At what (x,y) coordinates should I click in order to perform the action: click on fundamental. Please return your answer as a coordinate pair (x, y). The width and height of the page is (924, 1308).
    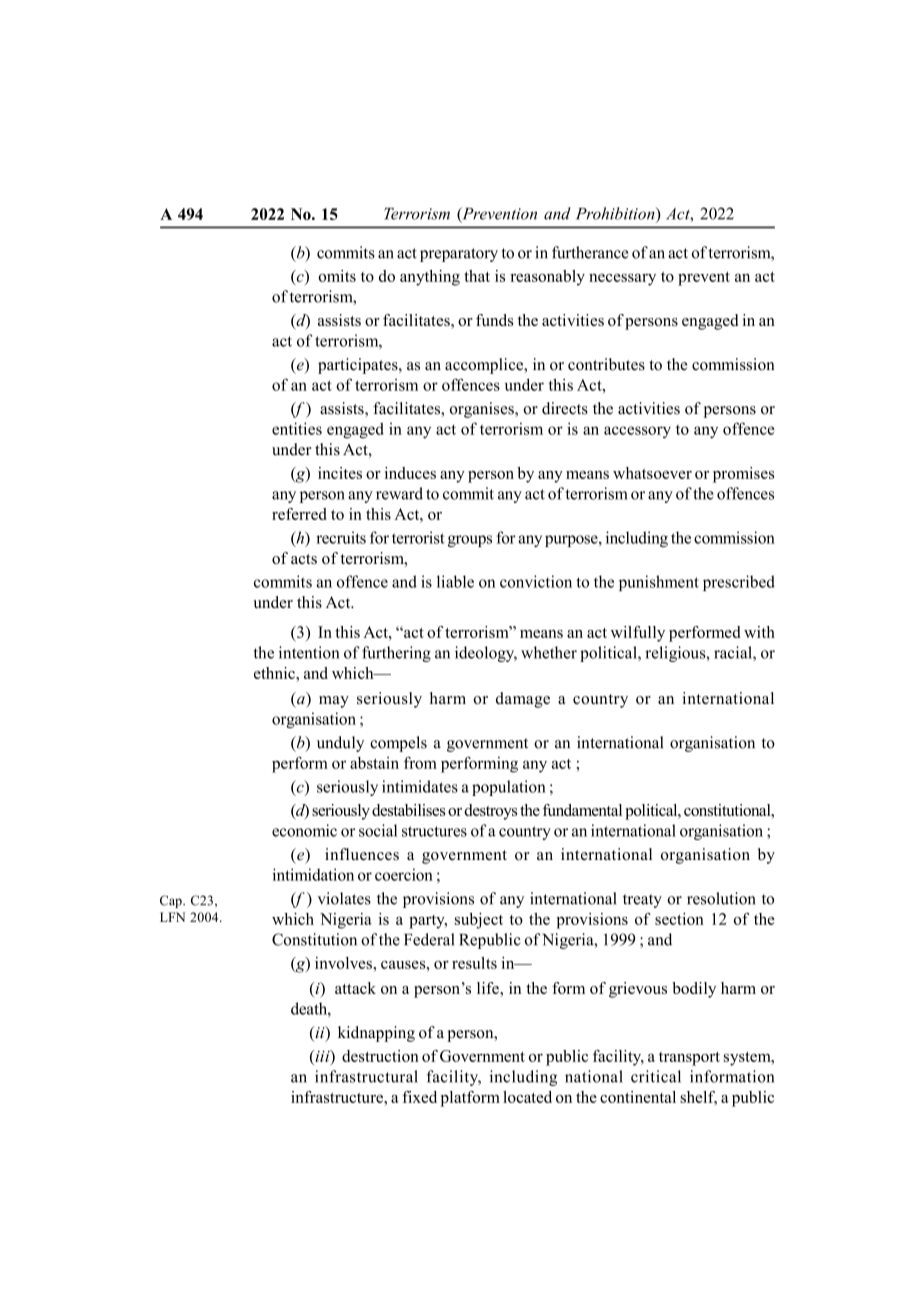
    Looking at the image, I should click on (582, 810).
